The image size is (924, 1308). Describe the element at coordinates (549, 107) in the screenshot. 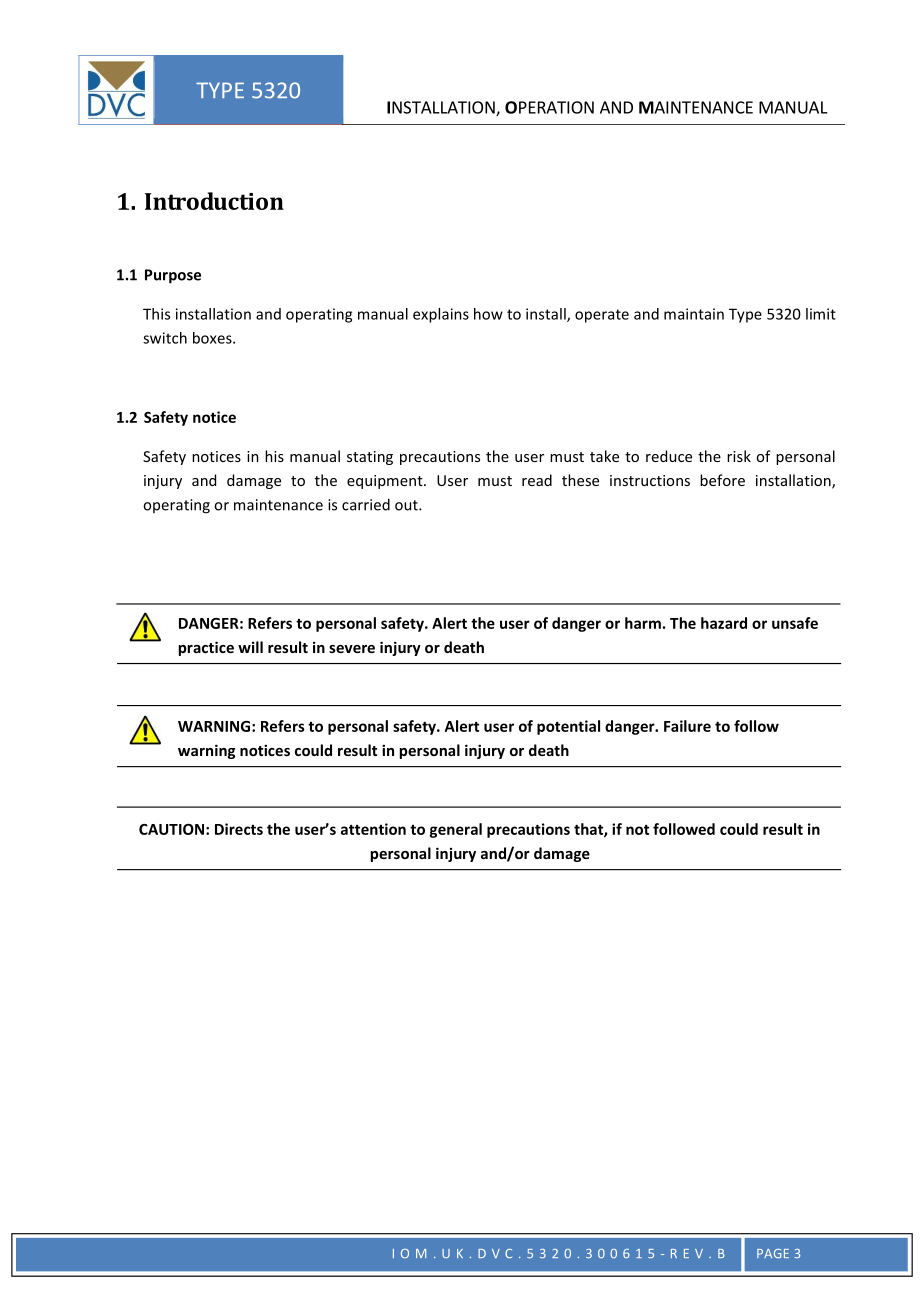

I see `OPERATION` at that location.
